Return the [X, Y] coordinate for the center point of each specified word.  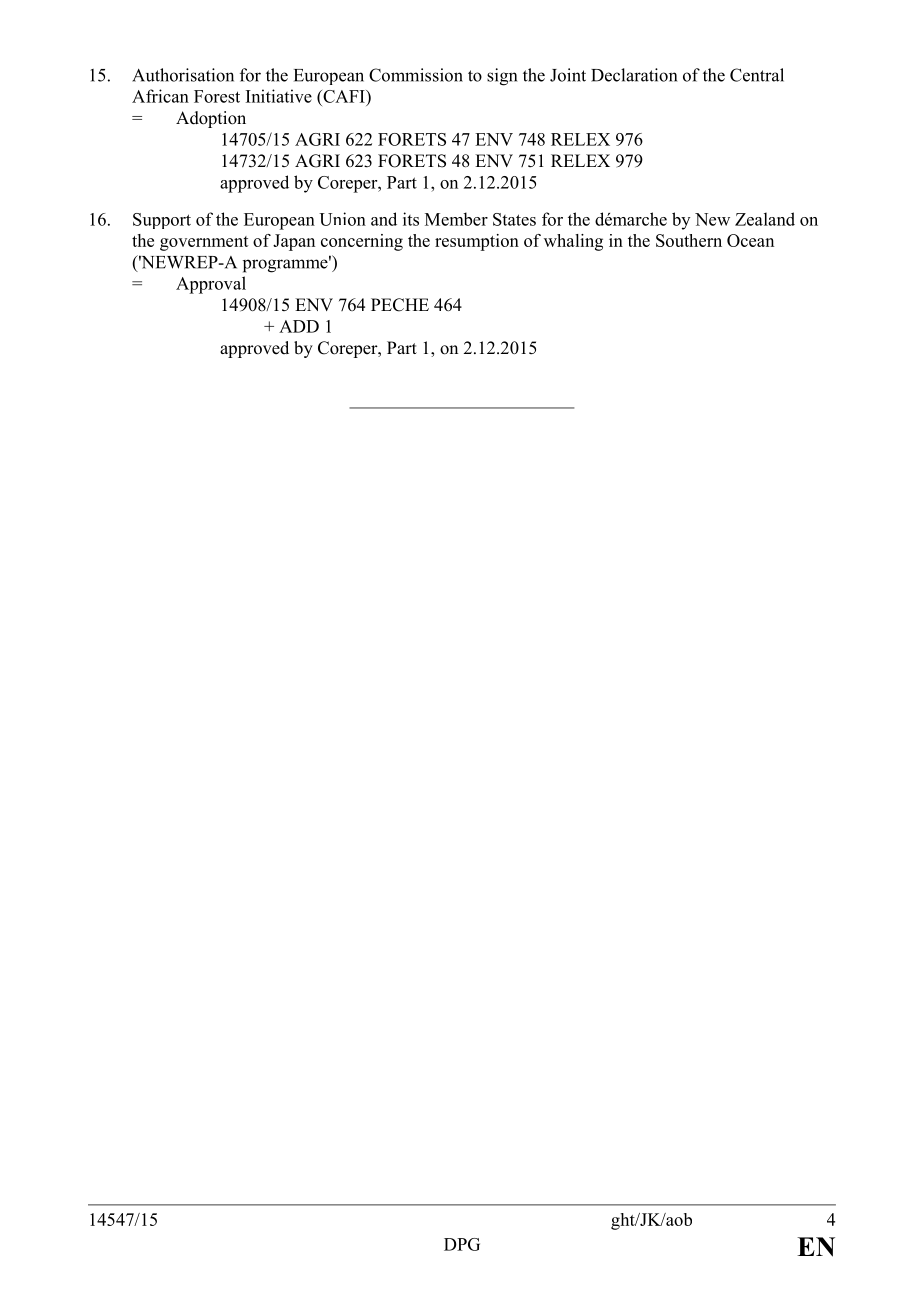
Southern [689, 240]
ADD [299, 326]
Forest [217, 96]
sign [502, 77]
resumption [477, 242]
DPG [462, 1244]
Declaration [634, 75]
